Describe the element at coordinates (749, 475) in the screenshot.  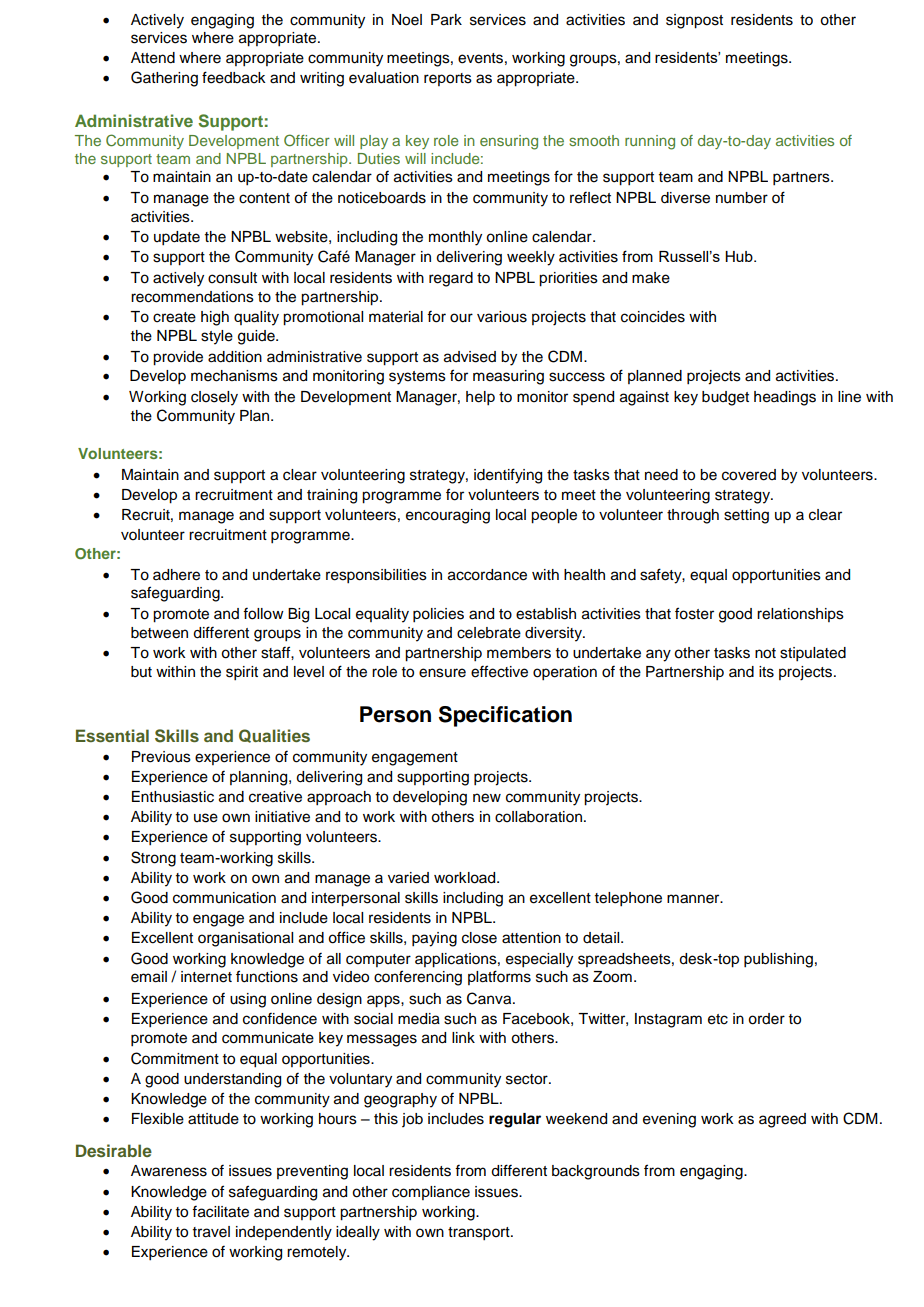
I see `covered` at that location.
